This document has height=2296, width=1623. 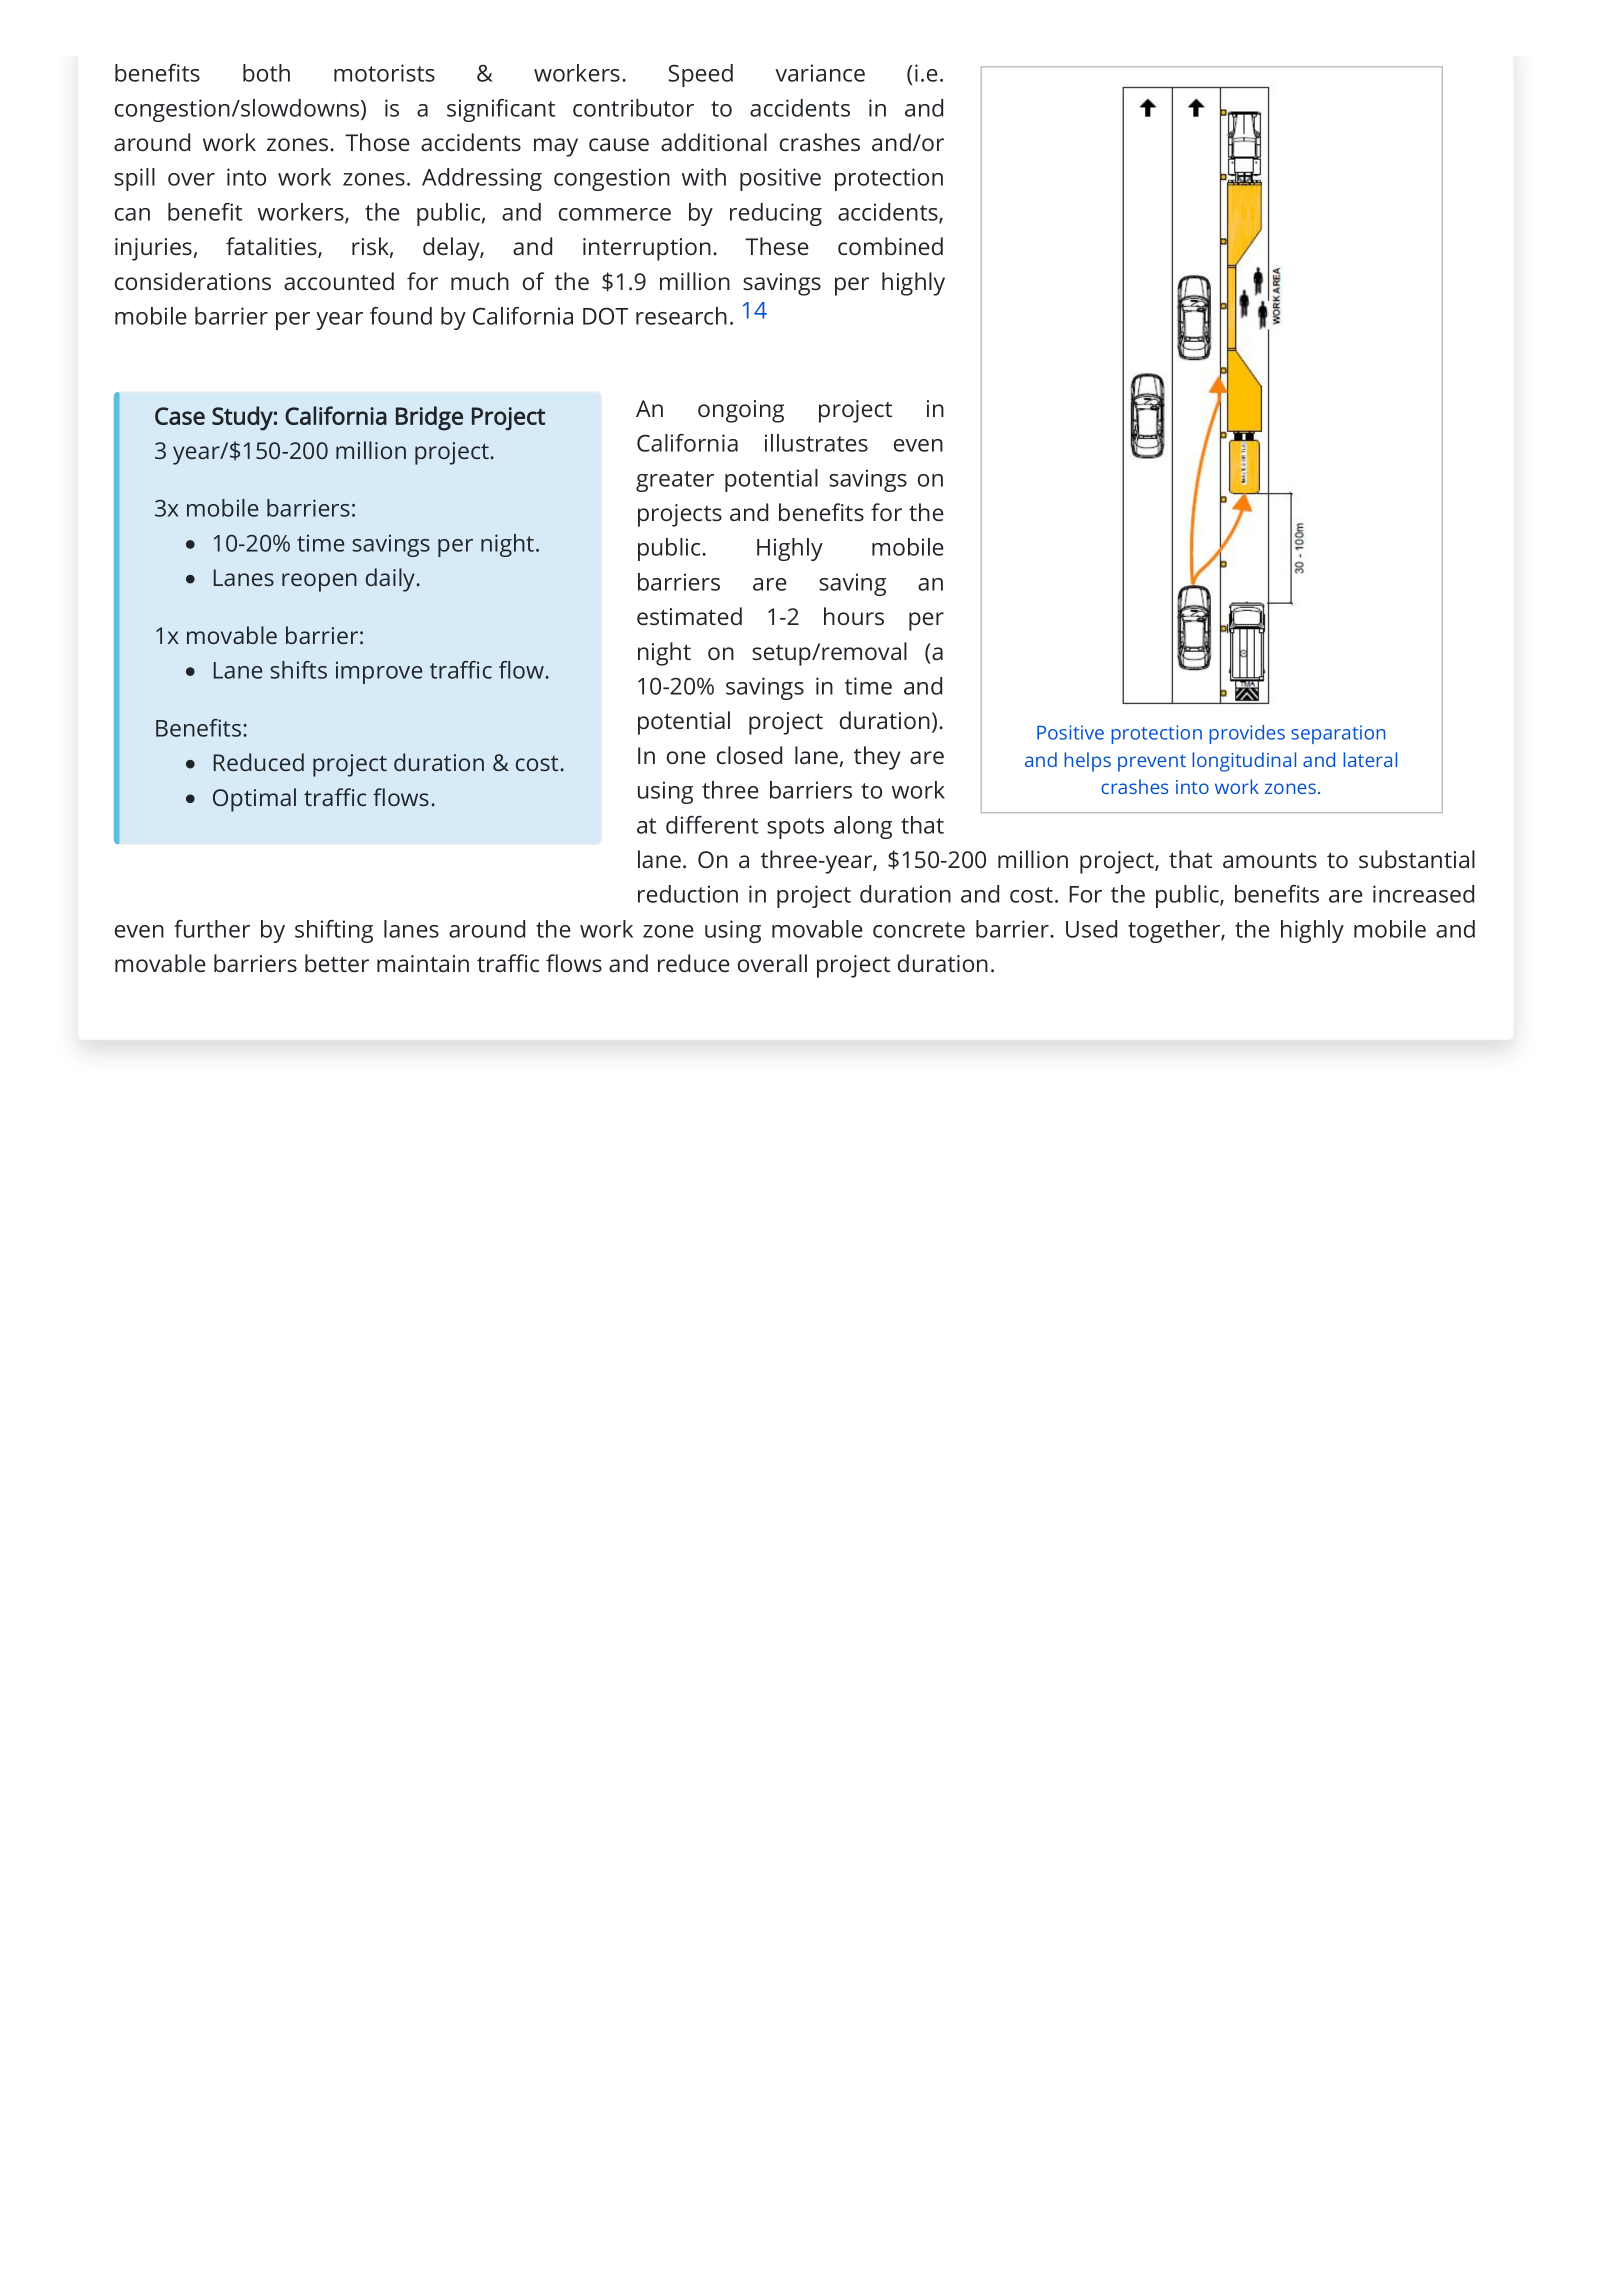 What do you see at coordinates (334, 931) in the document?
I see `shifting` at bounding box center [334, 931].
